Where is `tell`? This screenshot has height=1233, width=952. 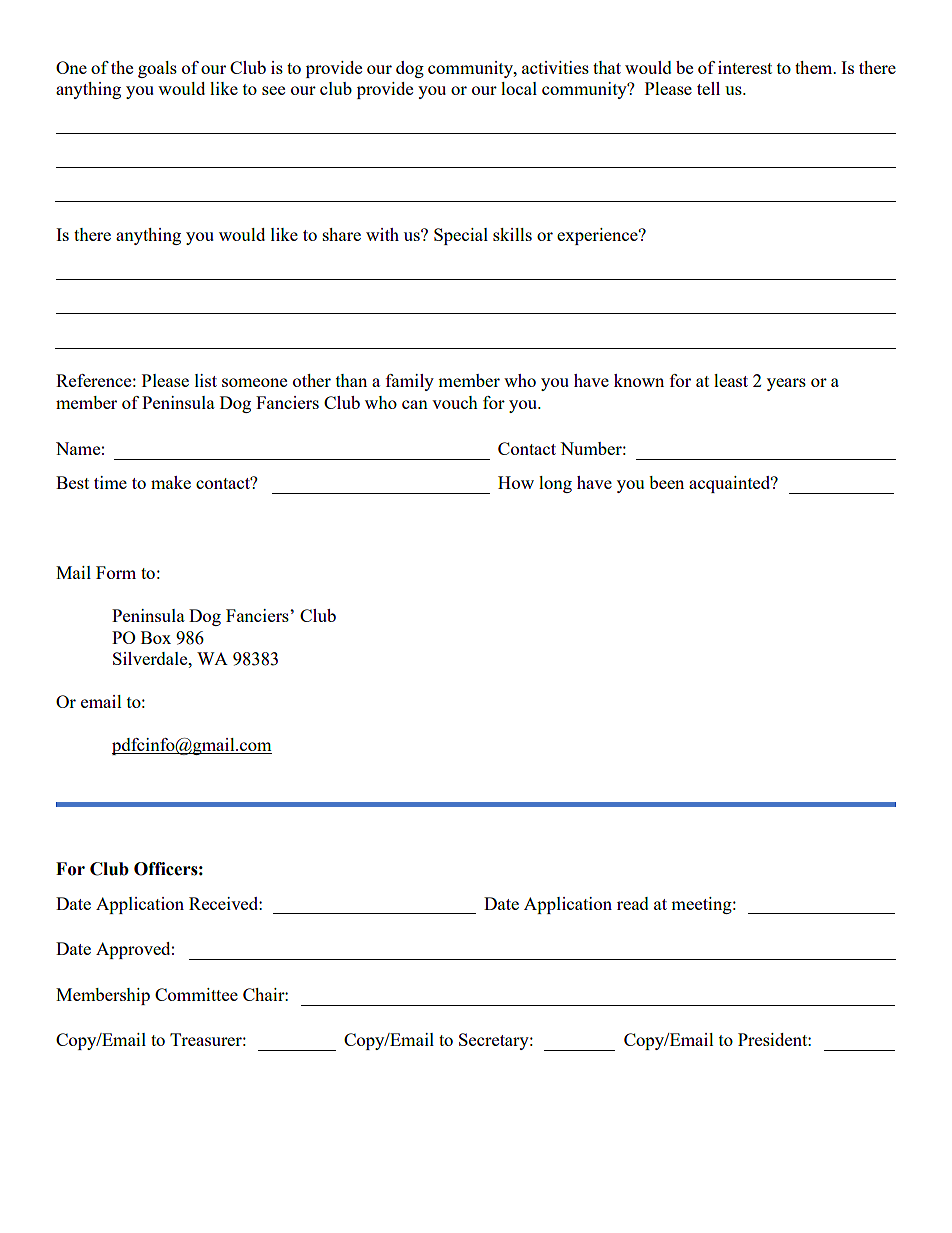 tell is located at coordinates (708, 88).
